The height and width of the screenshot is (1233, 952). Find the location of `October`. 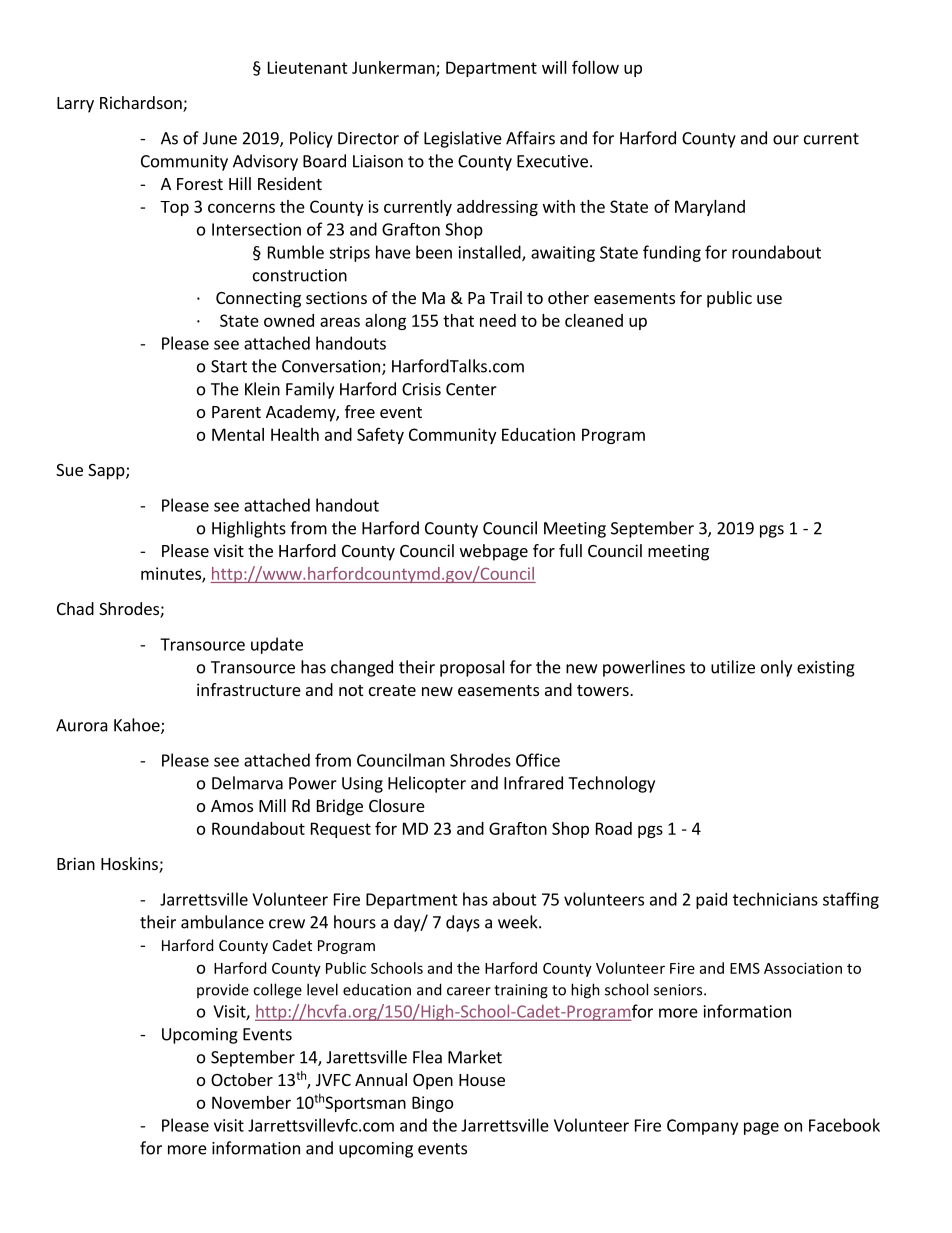

October is located at coordinates (242, 1079).
